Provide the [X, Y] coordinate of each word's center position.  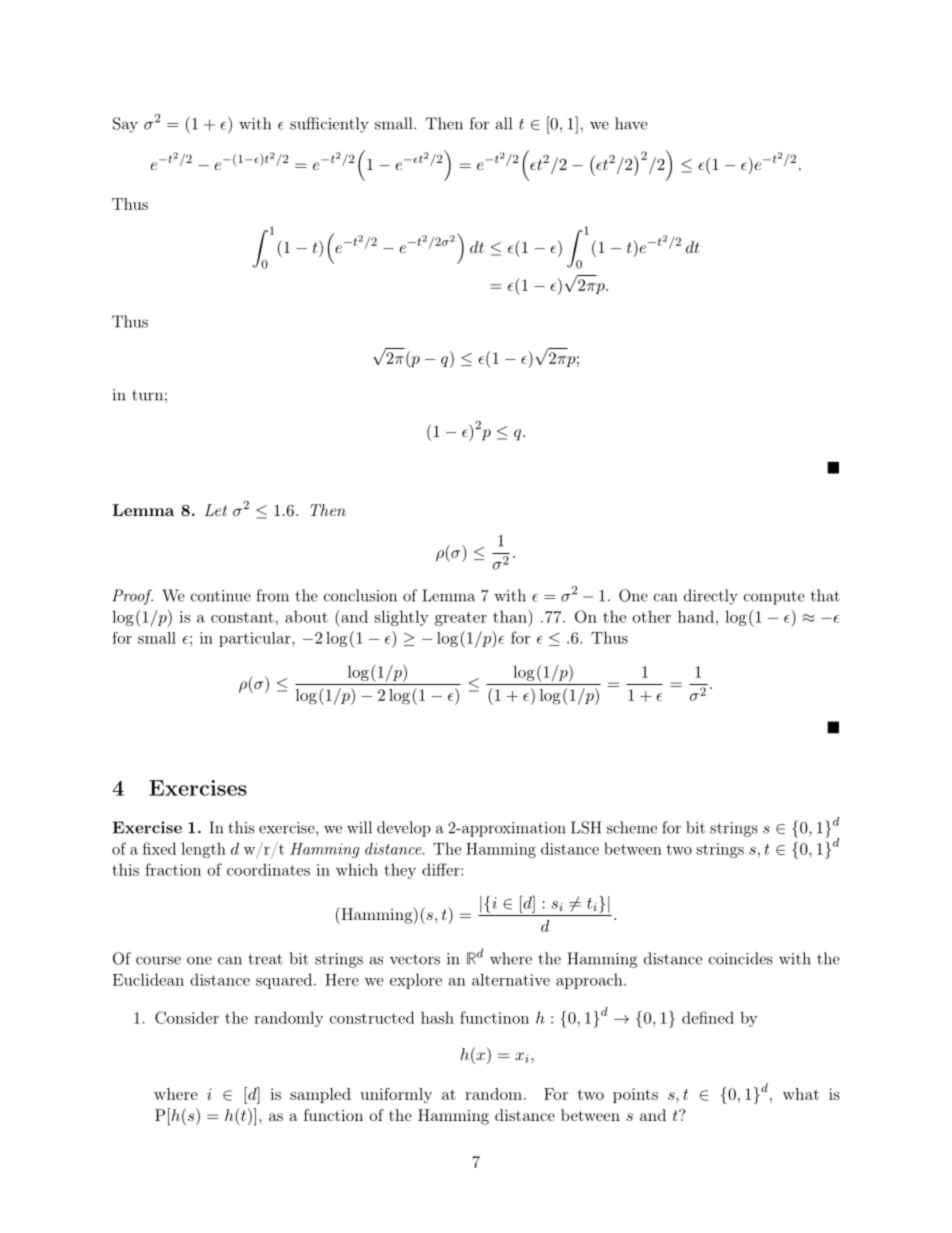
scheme [632, 827]
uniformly [396, 1095]
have [631, 123]
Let [216, 510]
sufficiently [329, 125]
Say [125, 125]
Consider [187, 1017]
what [801, 1094]
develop [404, 829]
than [511, 616]
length [203, 850]
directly [711, 597]
